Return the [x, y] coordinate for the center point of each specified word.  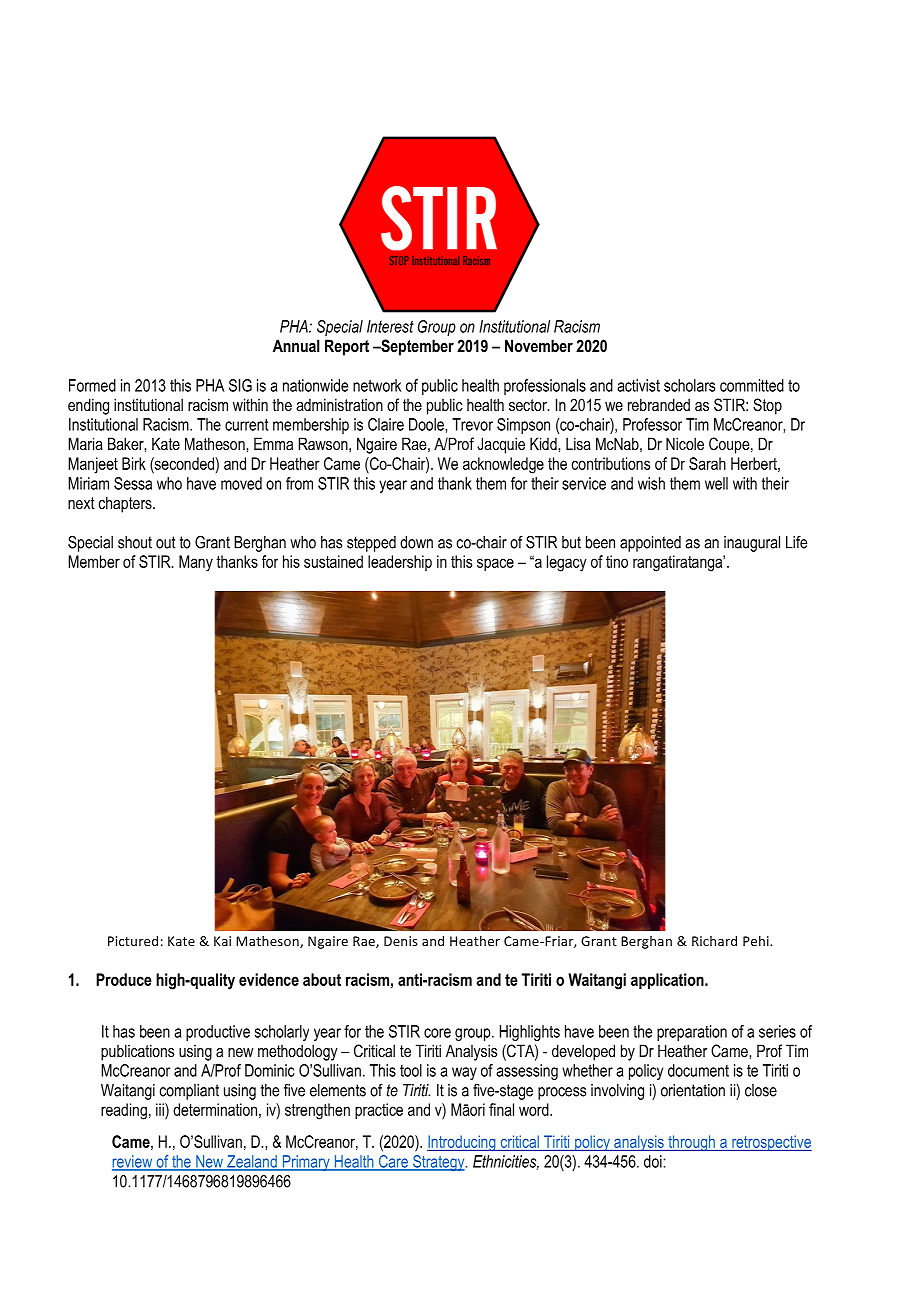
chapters [126, 504]
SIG [240, 385]
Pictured [133, 941]
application [668, 981]
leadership [400, 563]
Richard [714, 941]
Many [196, 563]
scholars [689, 385]
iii [161, 1109]
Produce [124, 979]
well [716, 483]
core [437, 1033]
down [416, 542]
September [416, 347]
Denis [400, 941]
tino [617, 561]
